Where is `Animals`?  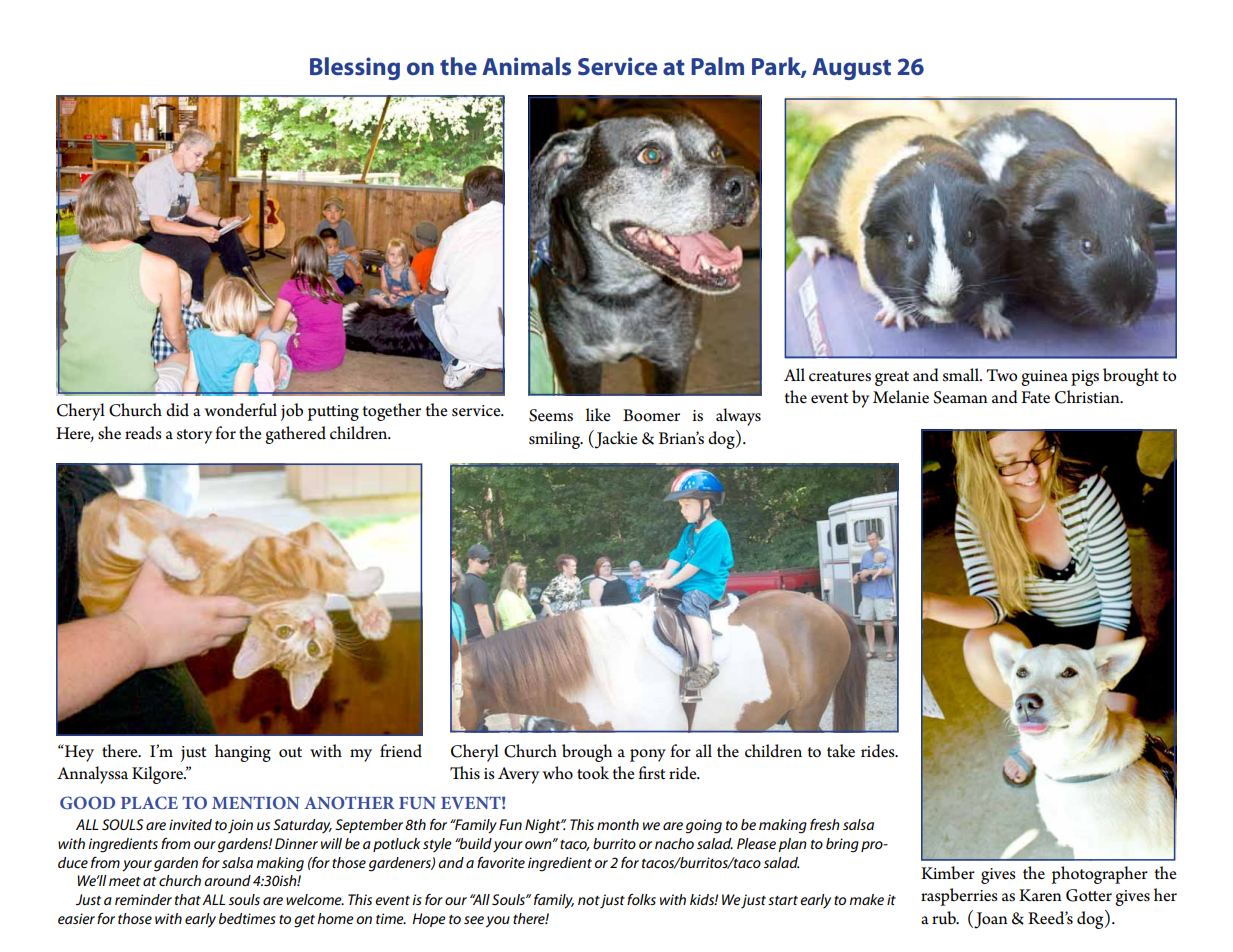
Animals is located at coordinates (526, 66).
